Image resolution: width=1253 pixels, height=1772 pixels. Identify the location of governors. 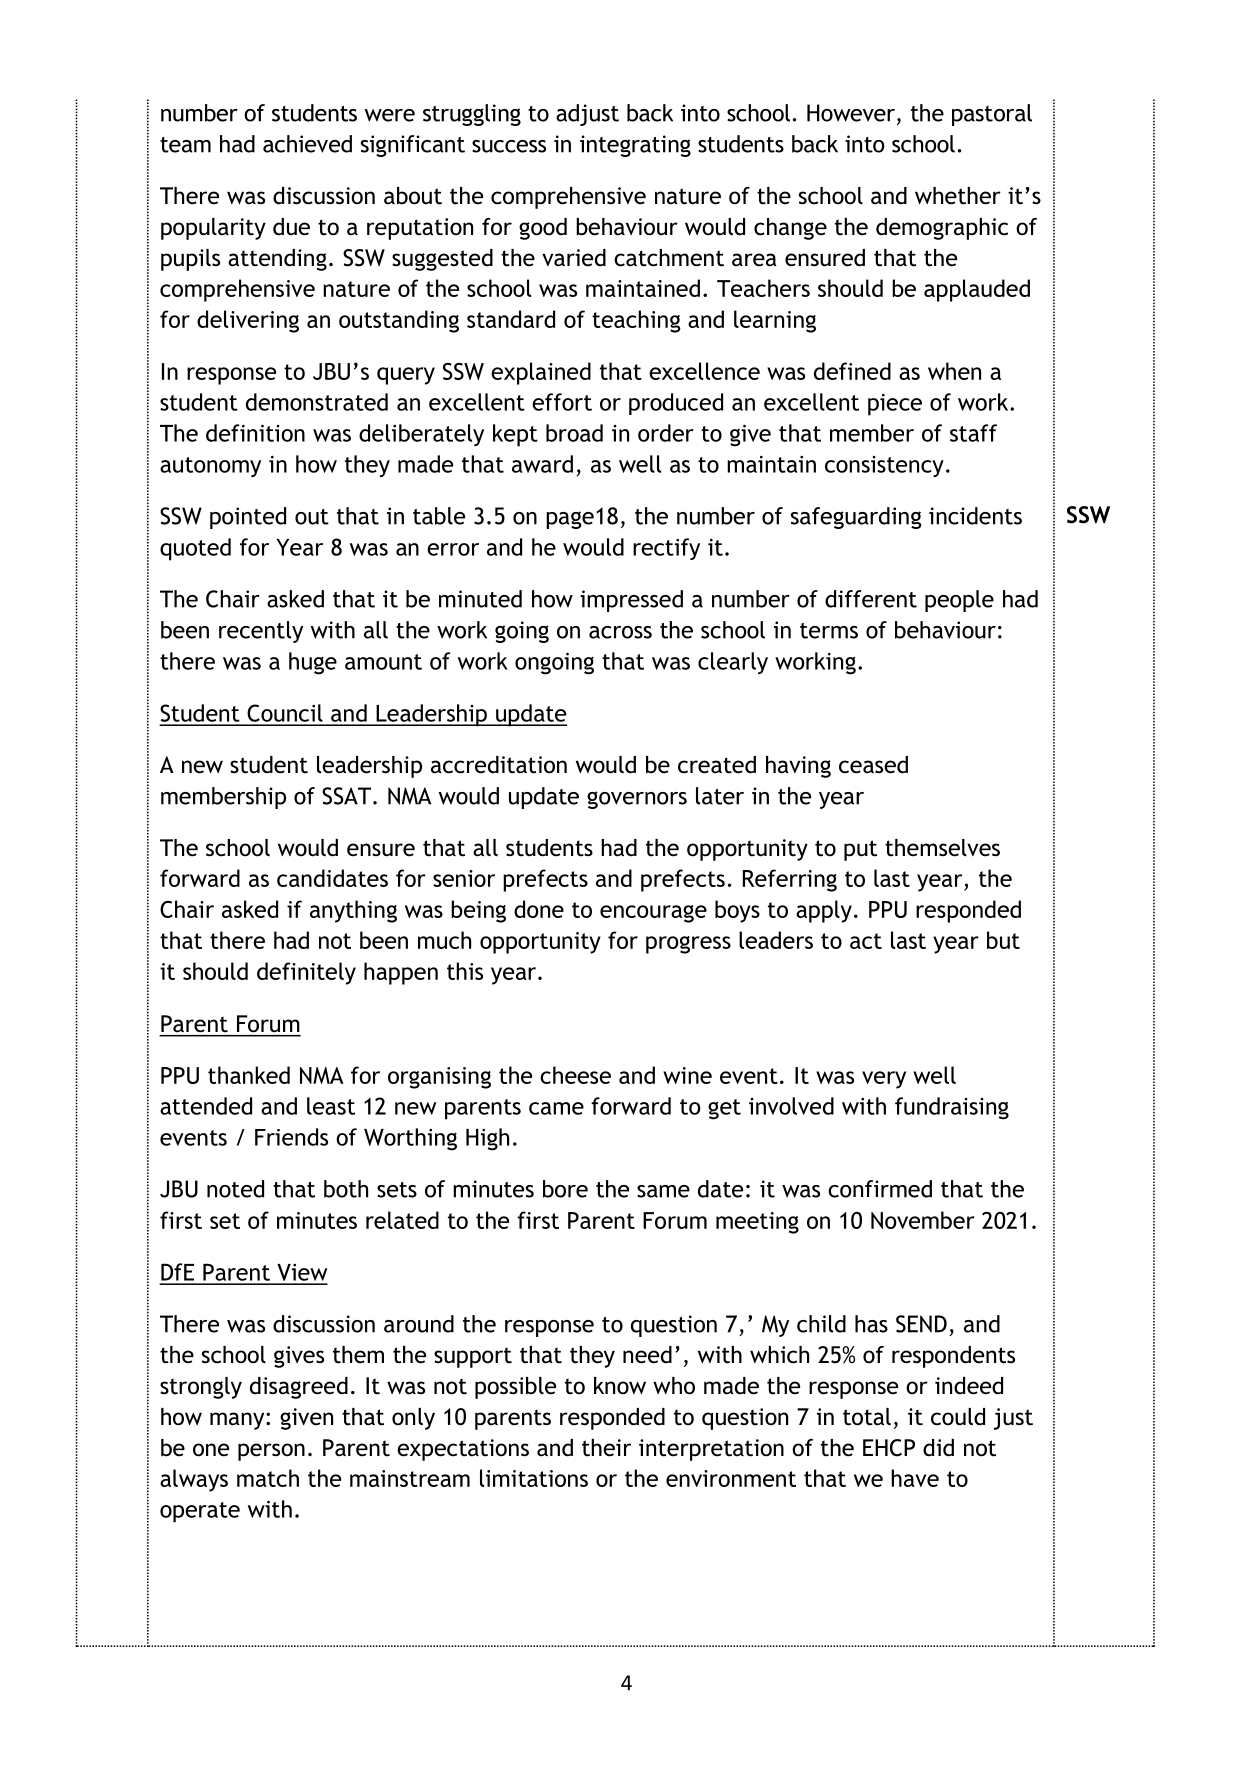
(637, 800).
